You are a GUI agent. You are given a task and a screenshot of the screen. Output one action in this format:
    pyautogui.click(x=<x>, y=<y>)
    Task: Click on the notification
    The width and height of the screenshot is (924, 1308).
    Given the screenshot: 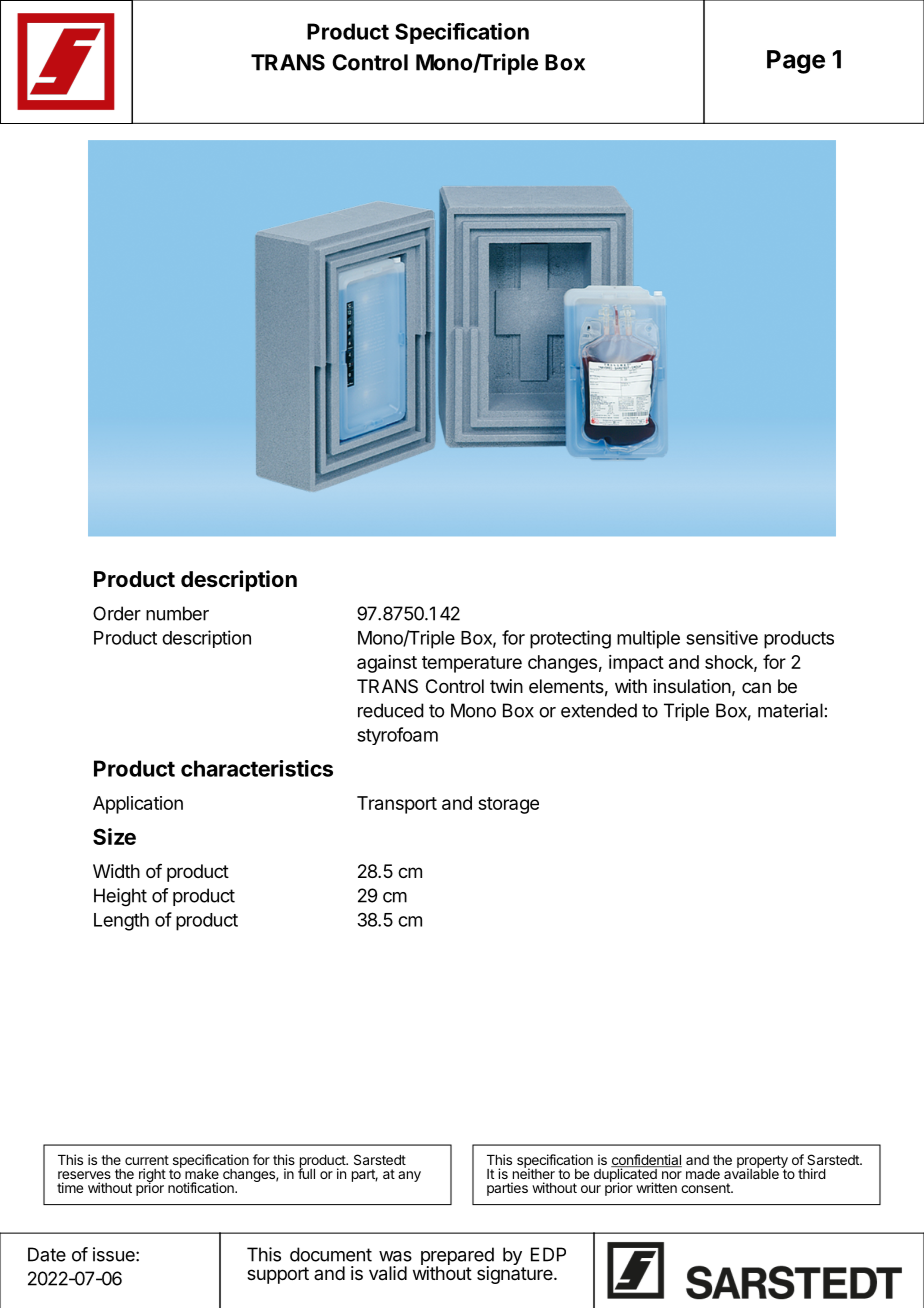 What is the action you would take?
    pyautogui.click(x=202, y=1187)
